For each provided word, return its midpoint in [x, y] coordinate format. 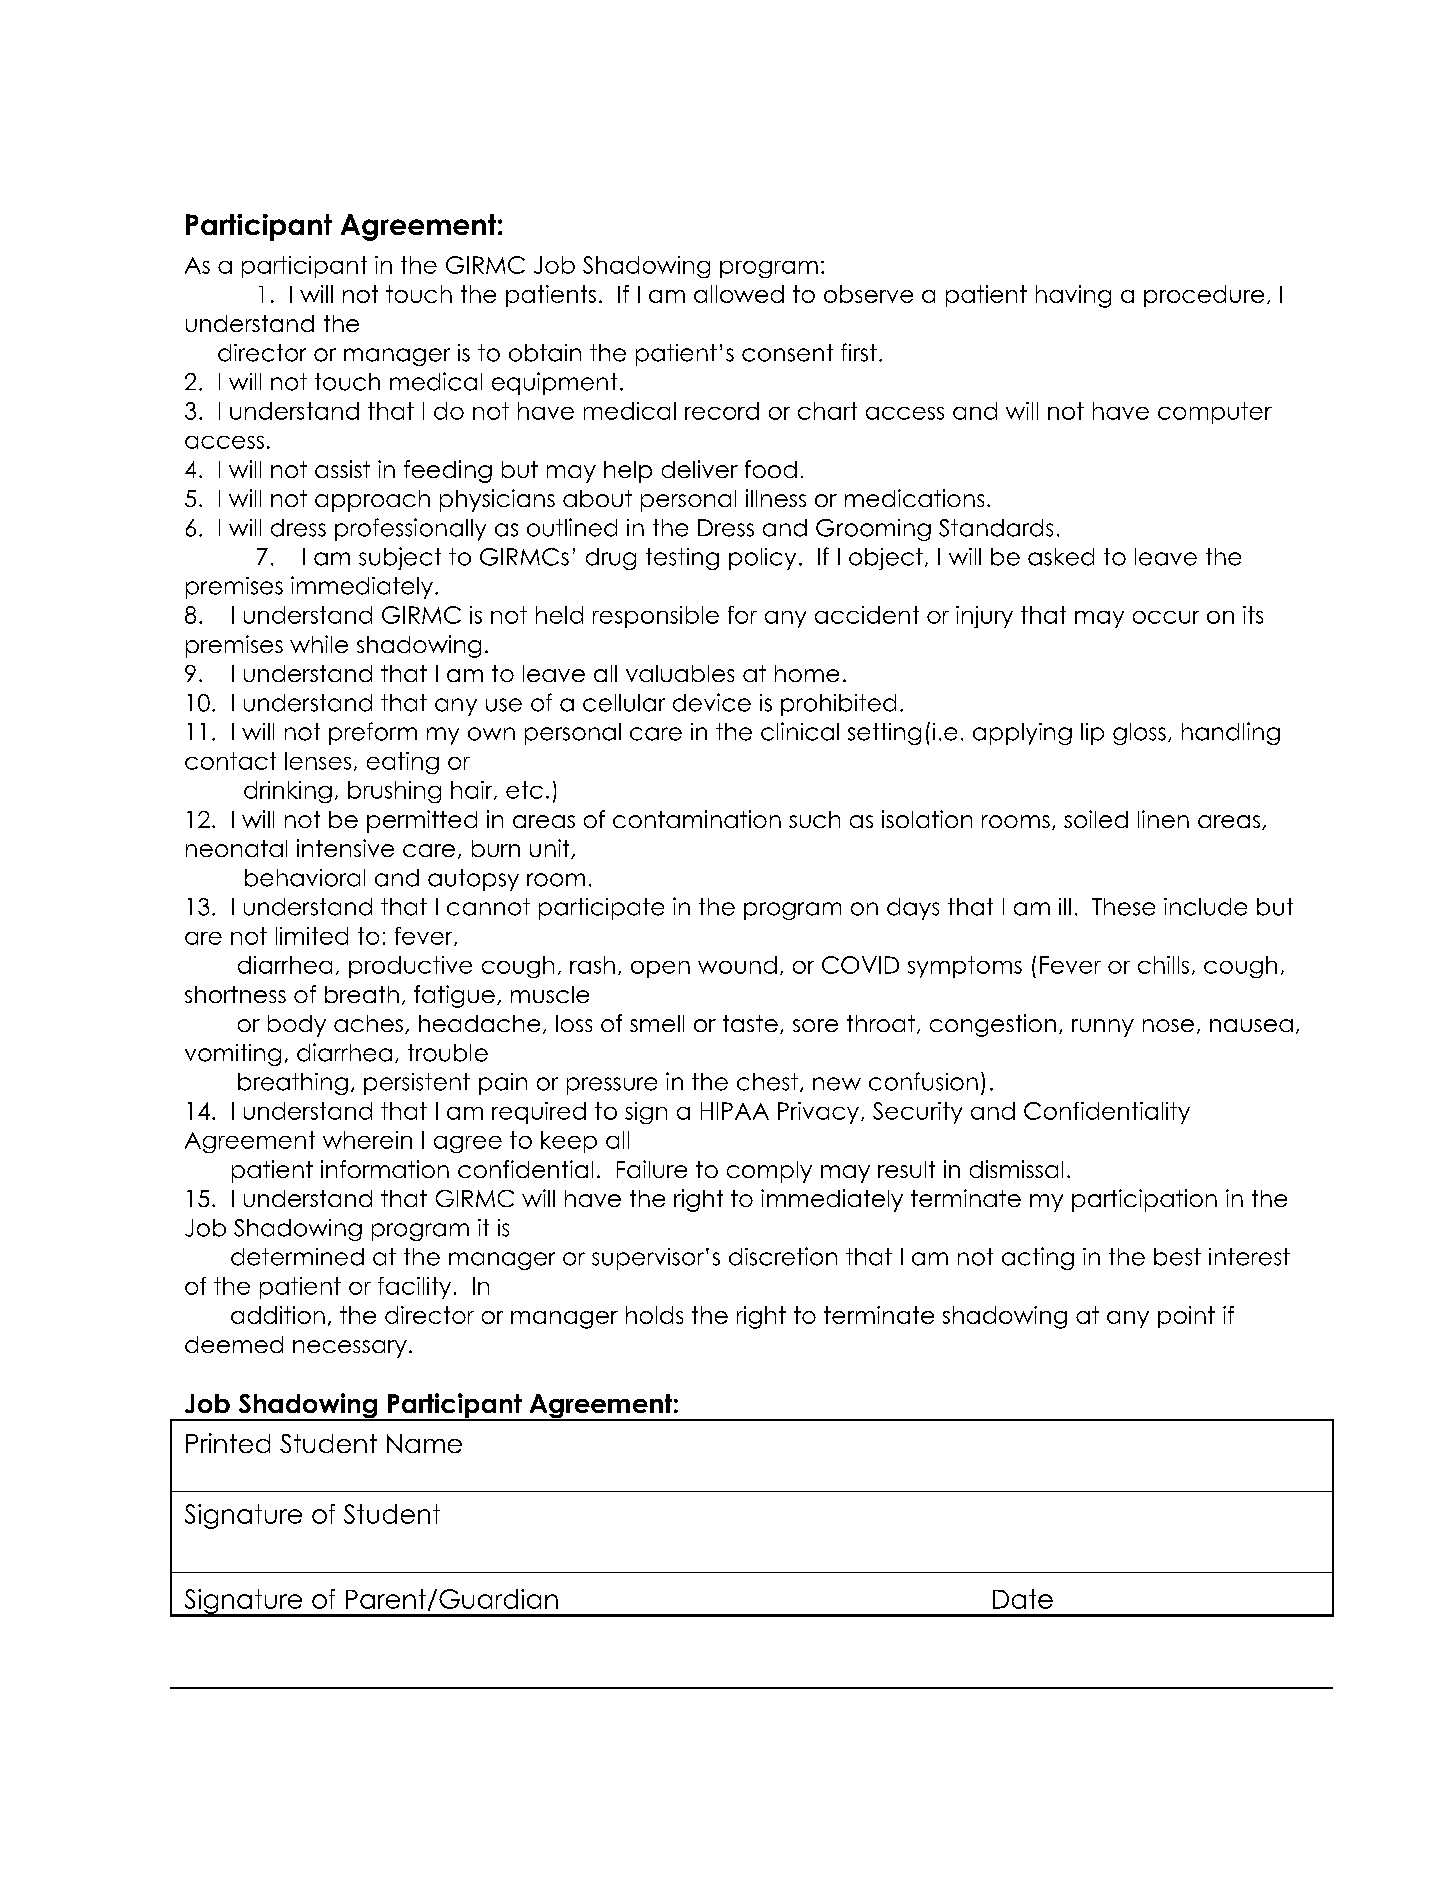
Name [424, 1443]
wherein [367, 1140]
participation [1144, 1200]
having [1073, 296]
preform [373, 733]
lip [1092, 734]
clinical [800, 731]
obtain [545, 353]
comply [769, 1172]
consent [787, 353]
